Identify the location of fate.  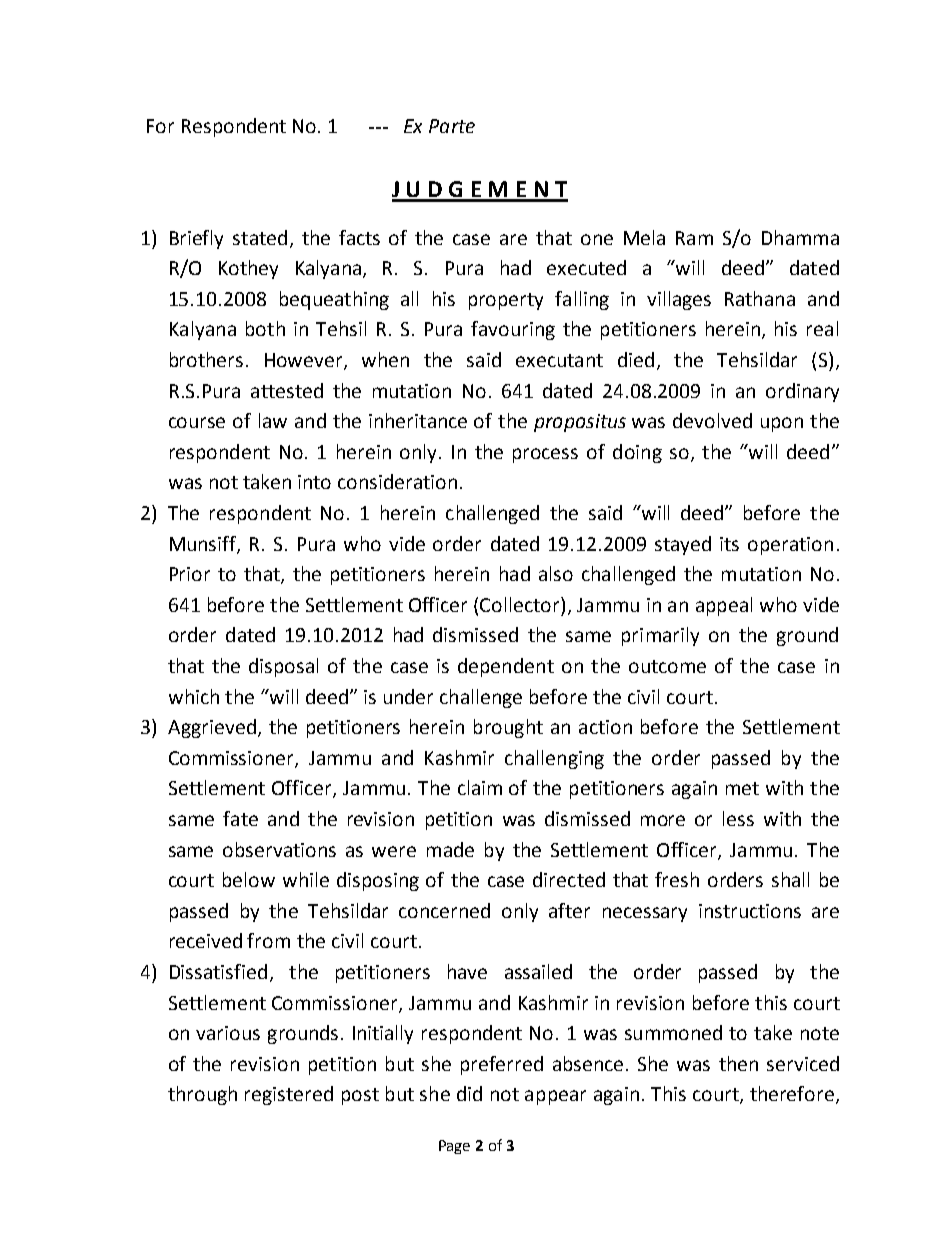
(240, 818).
